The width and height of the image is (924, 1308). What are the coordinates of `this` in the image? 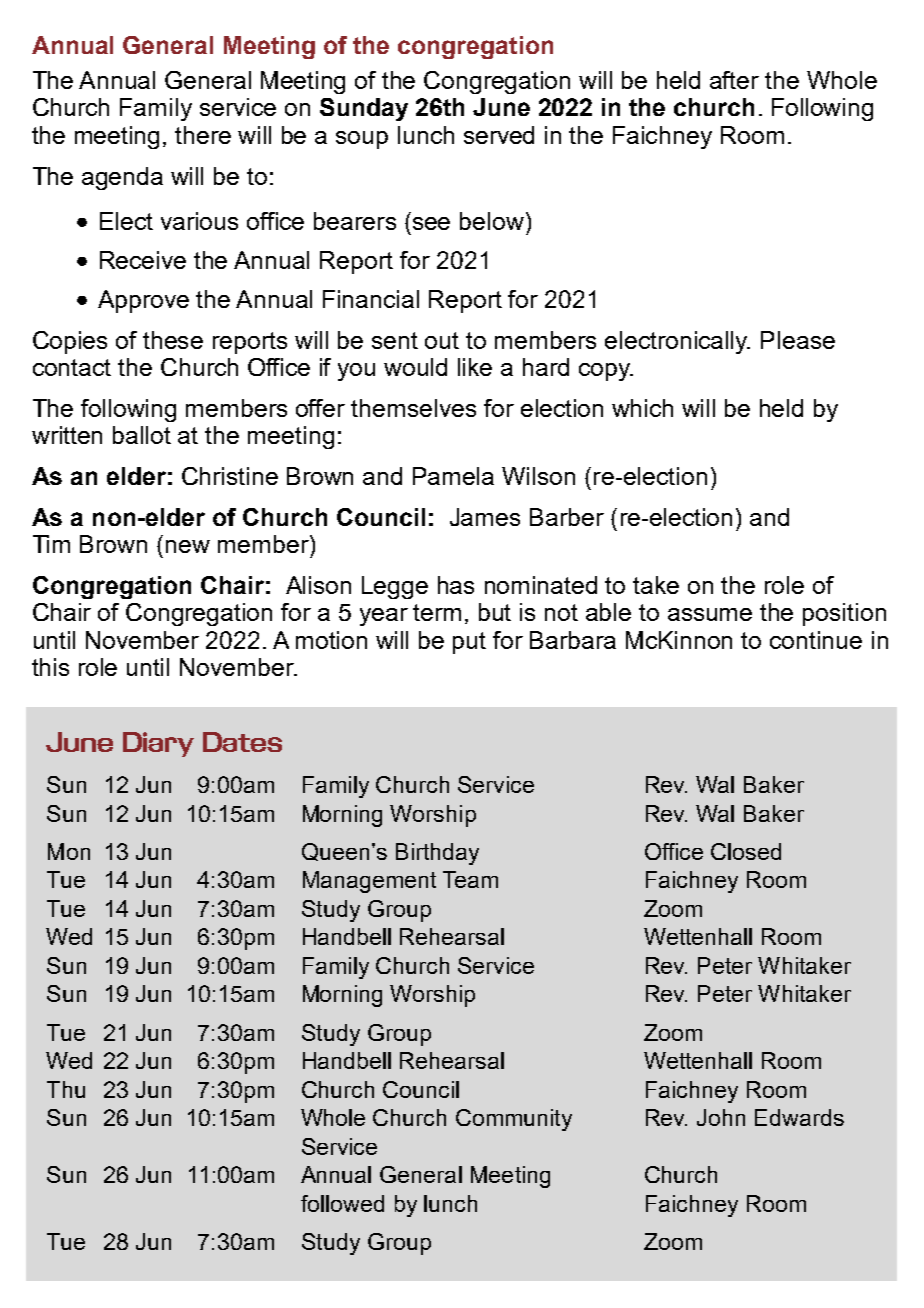 It's located at (50, 667).
